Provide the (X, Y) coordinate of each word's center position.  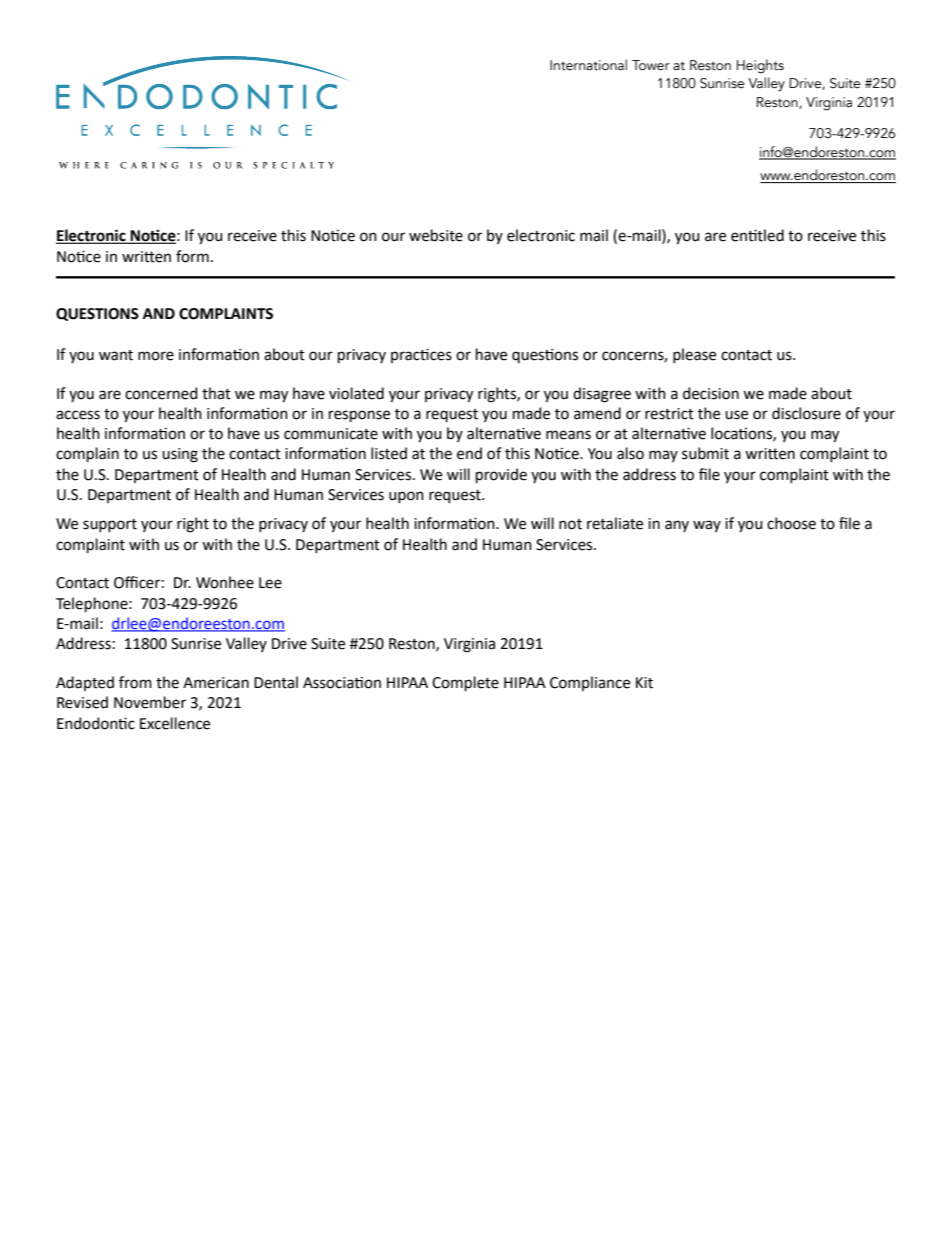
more (156, 356)
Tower (651, 65)
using (180, 455)
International (588, 65)
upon (406, 497)
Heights (760, 66)
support (110, 525)
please (694, 355)
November (150, 702)
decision (711, 393)
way (707, 526)
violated (356, 393)
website (436, 235)
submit (705, 453)
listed (389, 453)
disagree (602, 395)
